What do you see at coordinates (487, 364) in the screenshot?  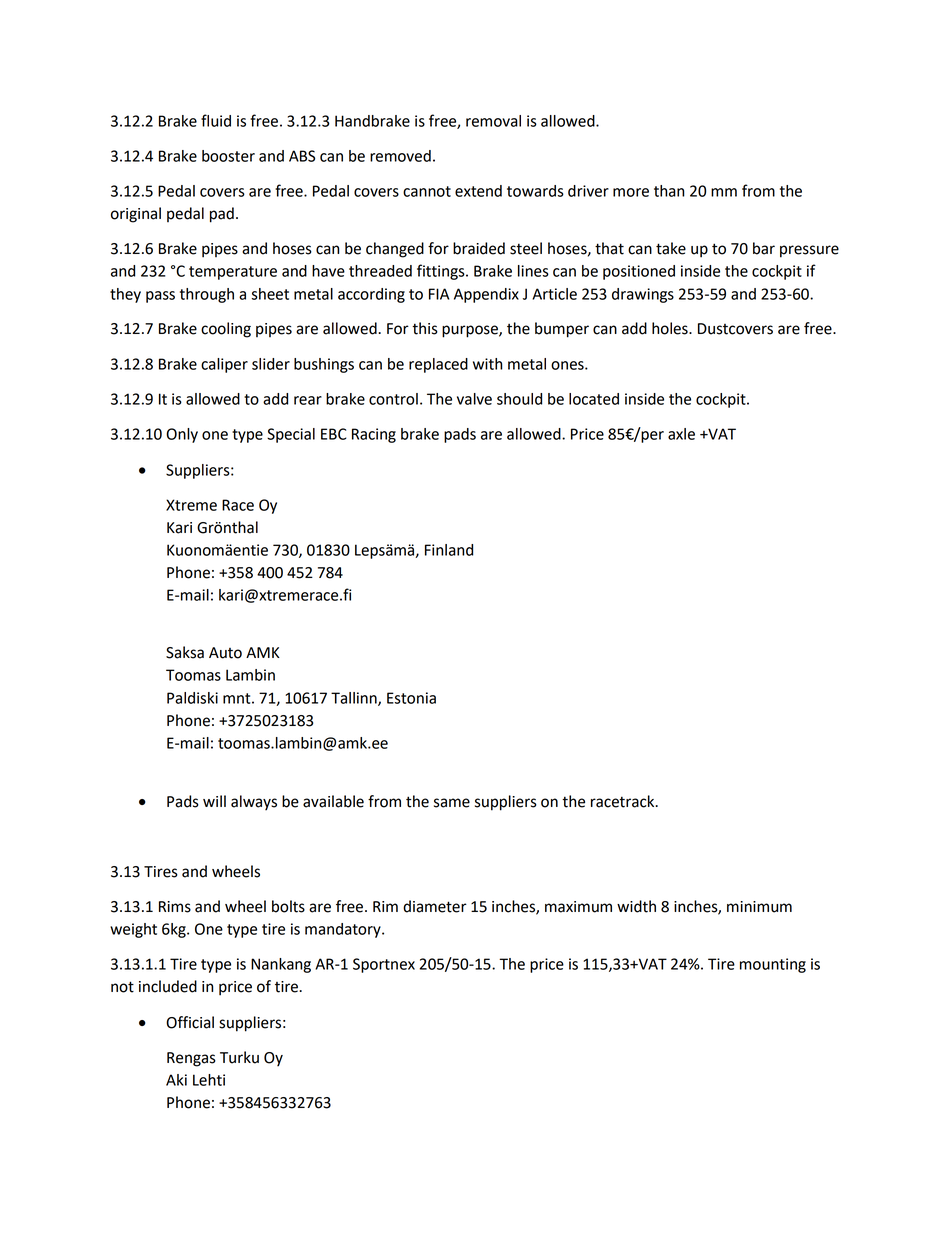 I see `with` at bounding box center [487, 364].
